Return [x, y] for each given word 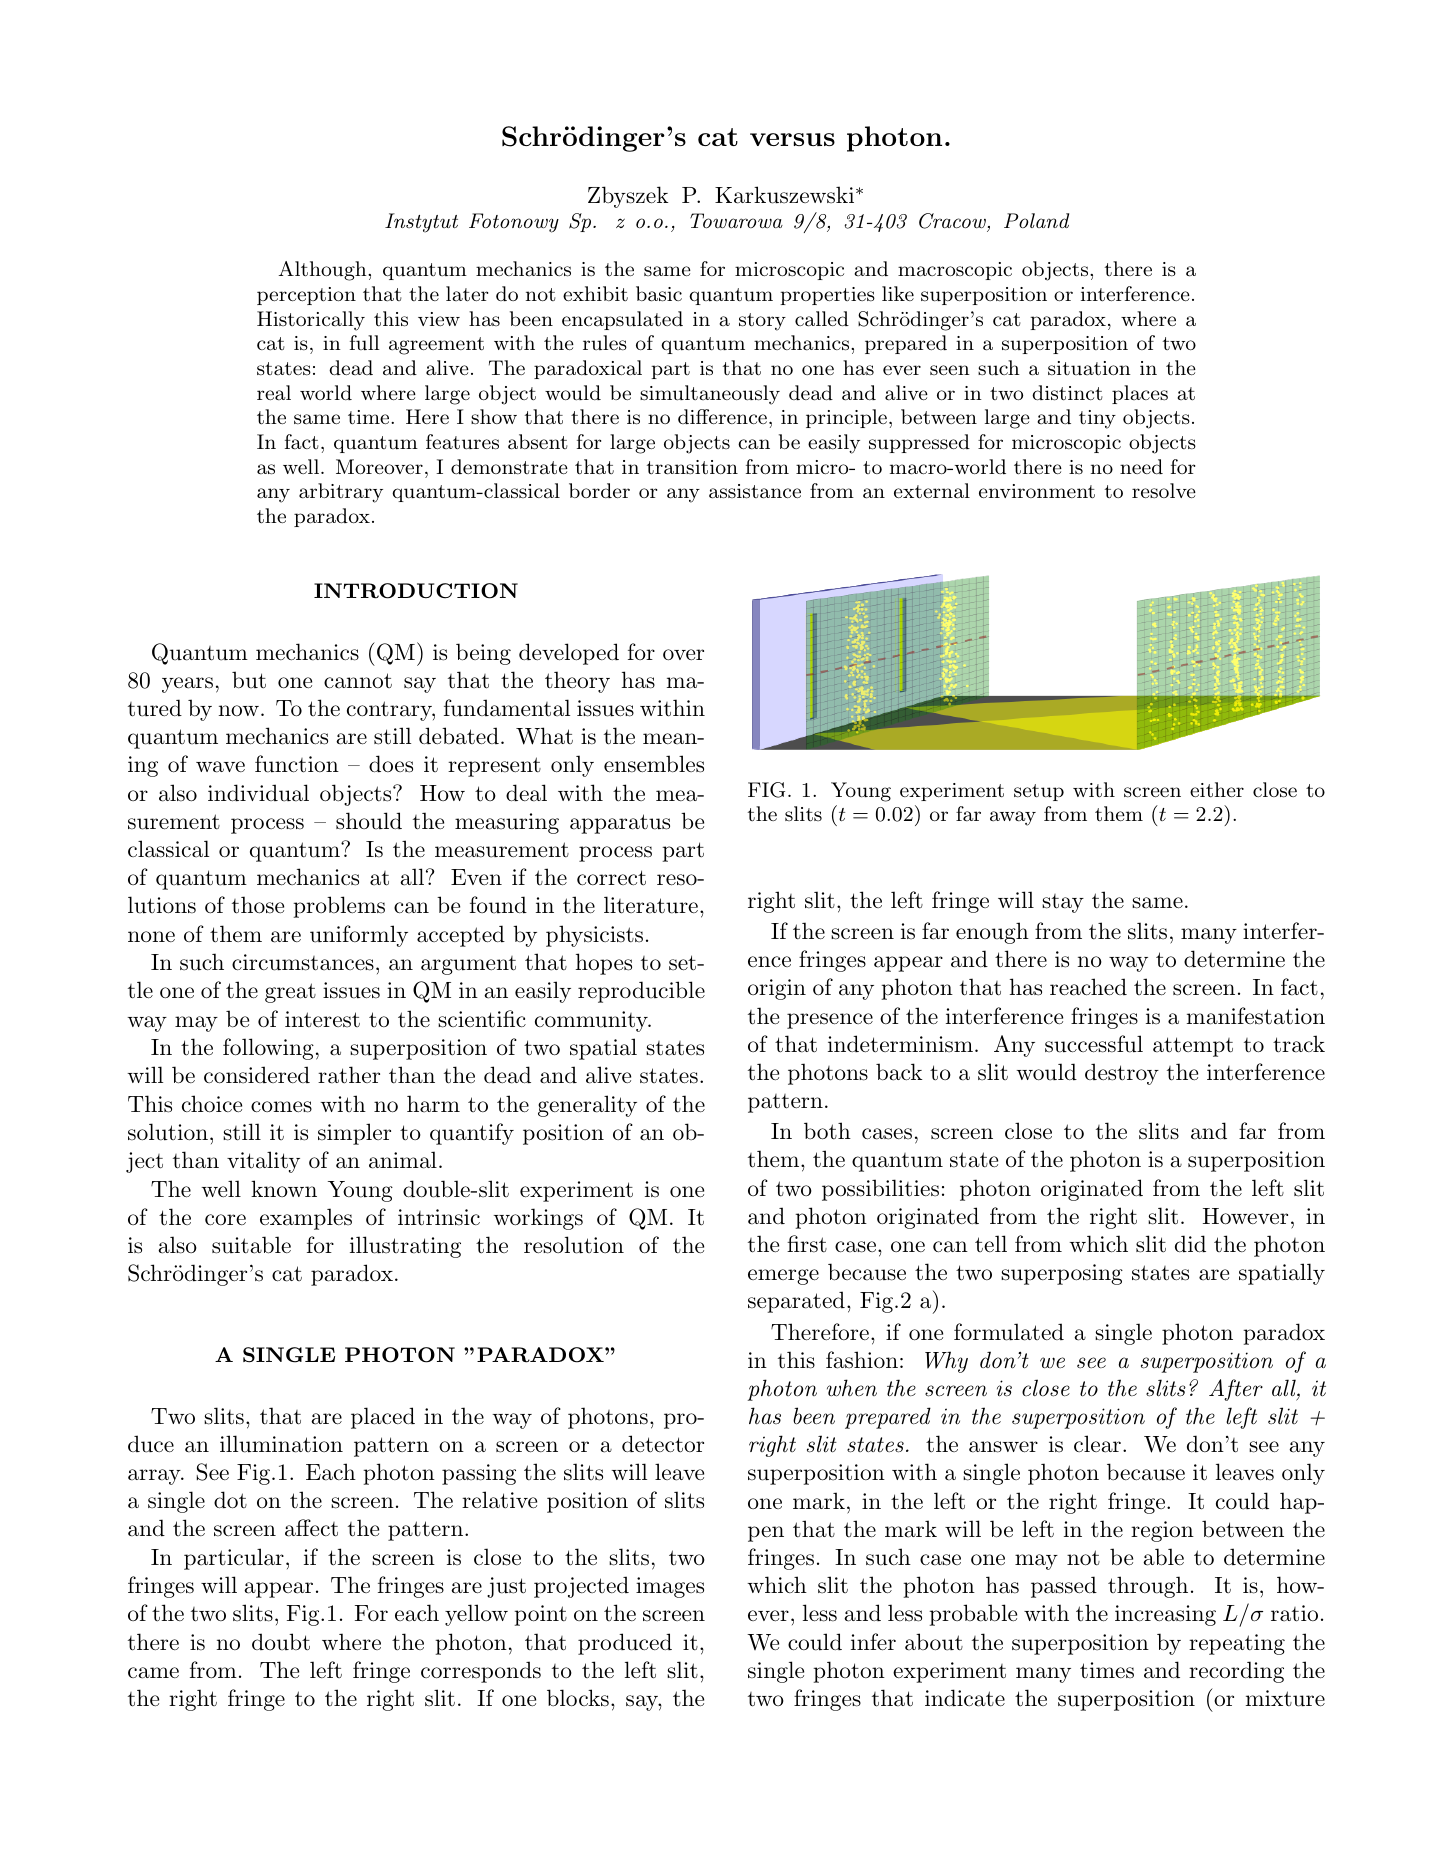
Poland [1036, 220]
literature [651, 905]
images [670, 1587]
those [258, 905]
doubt [281, 1642]
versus [792, 139]
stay [1063, 903]
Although [324, 271]
